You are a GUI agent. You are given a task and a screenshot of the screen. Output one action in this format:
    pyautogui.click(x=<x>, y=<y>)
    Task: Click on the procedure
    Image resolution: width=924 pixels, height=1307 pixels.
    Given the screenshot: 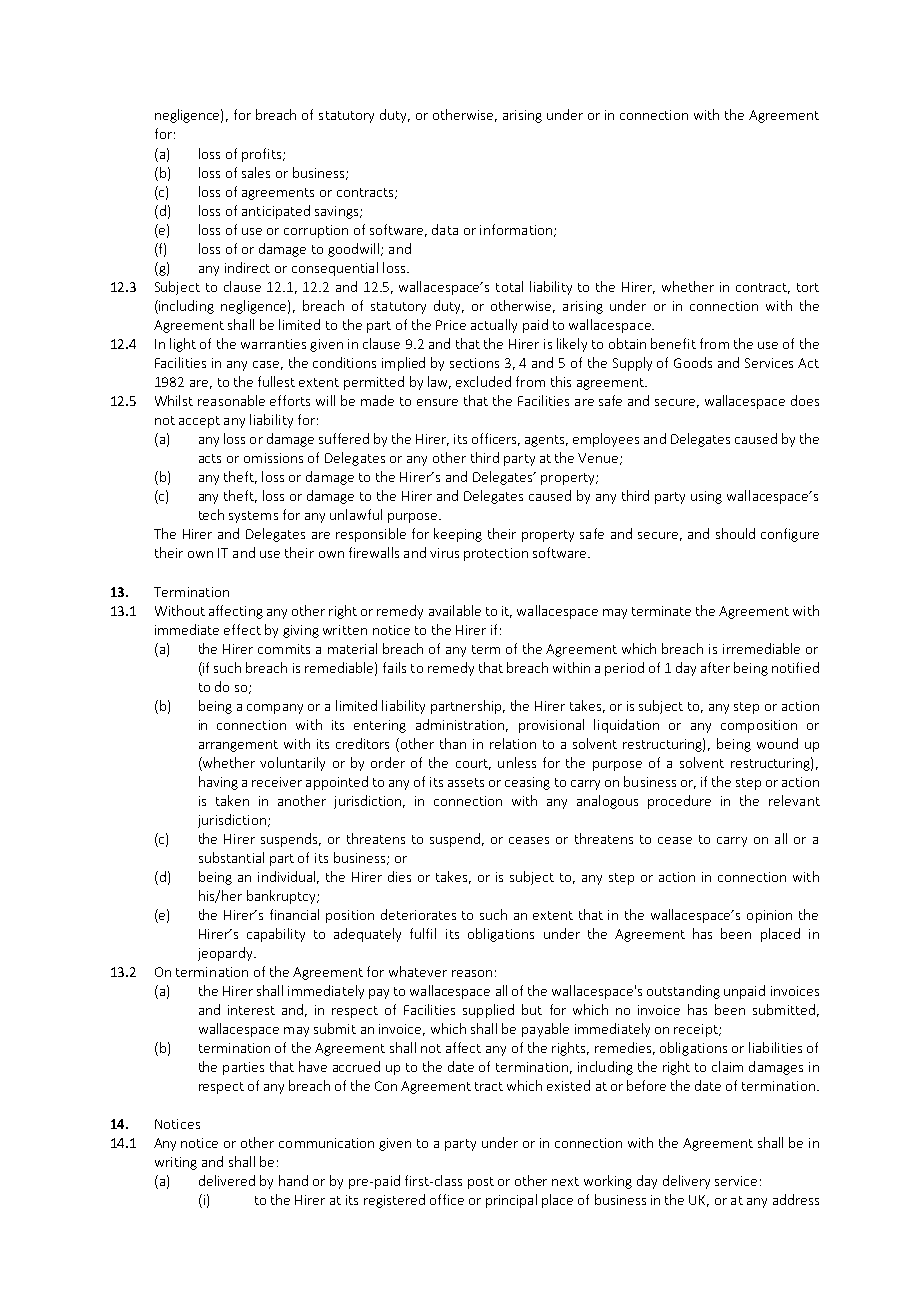 What is the action you would take?
    pyautogui.click(x=679, y=802)
